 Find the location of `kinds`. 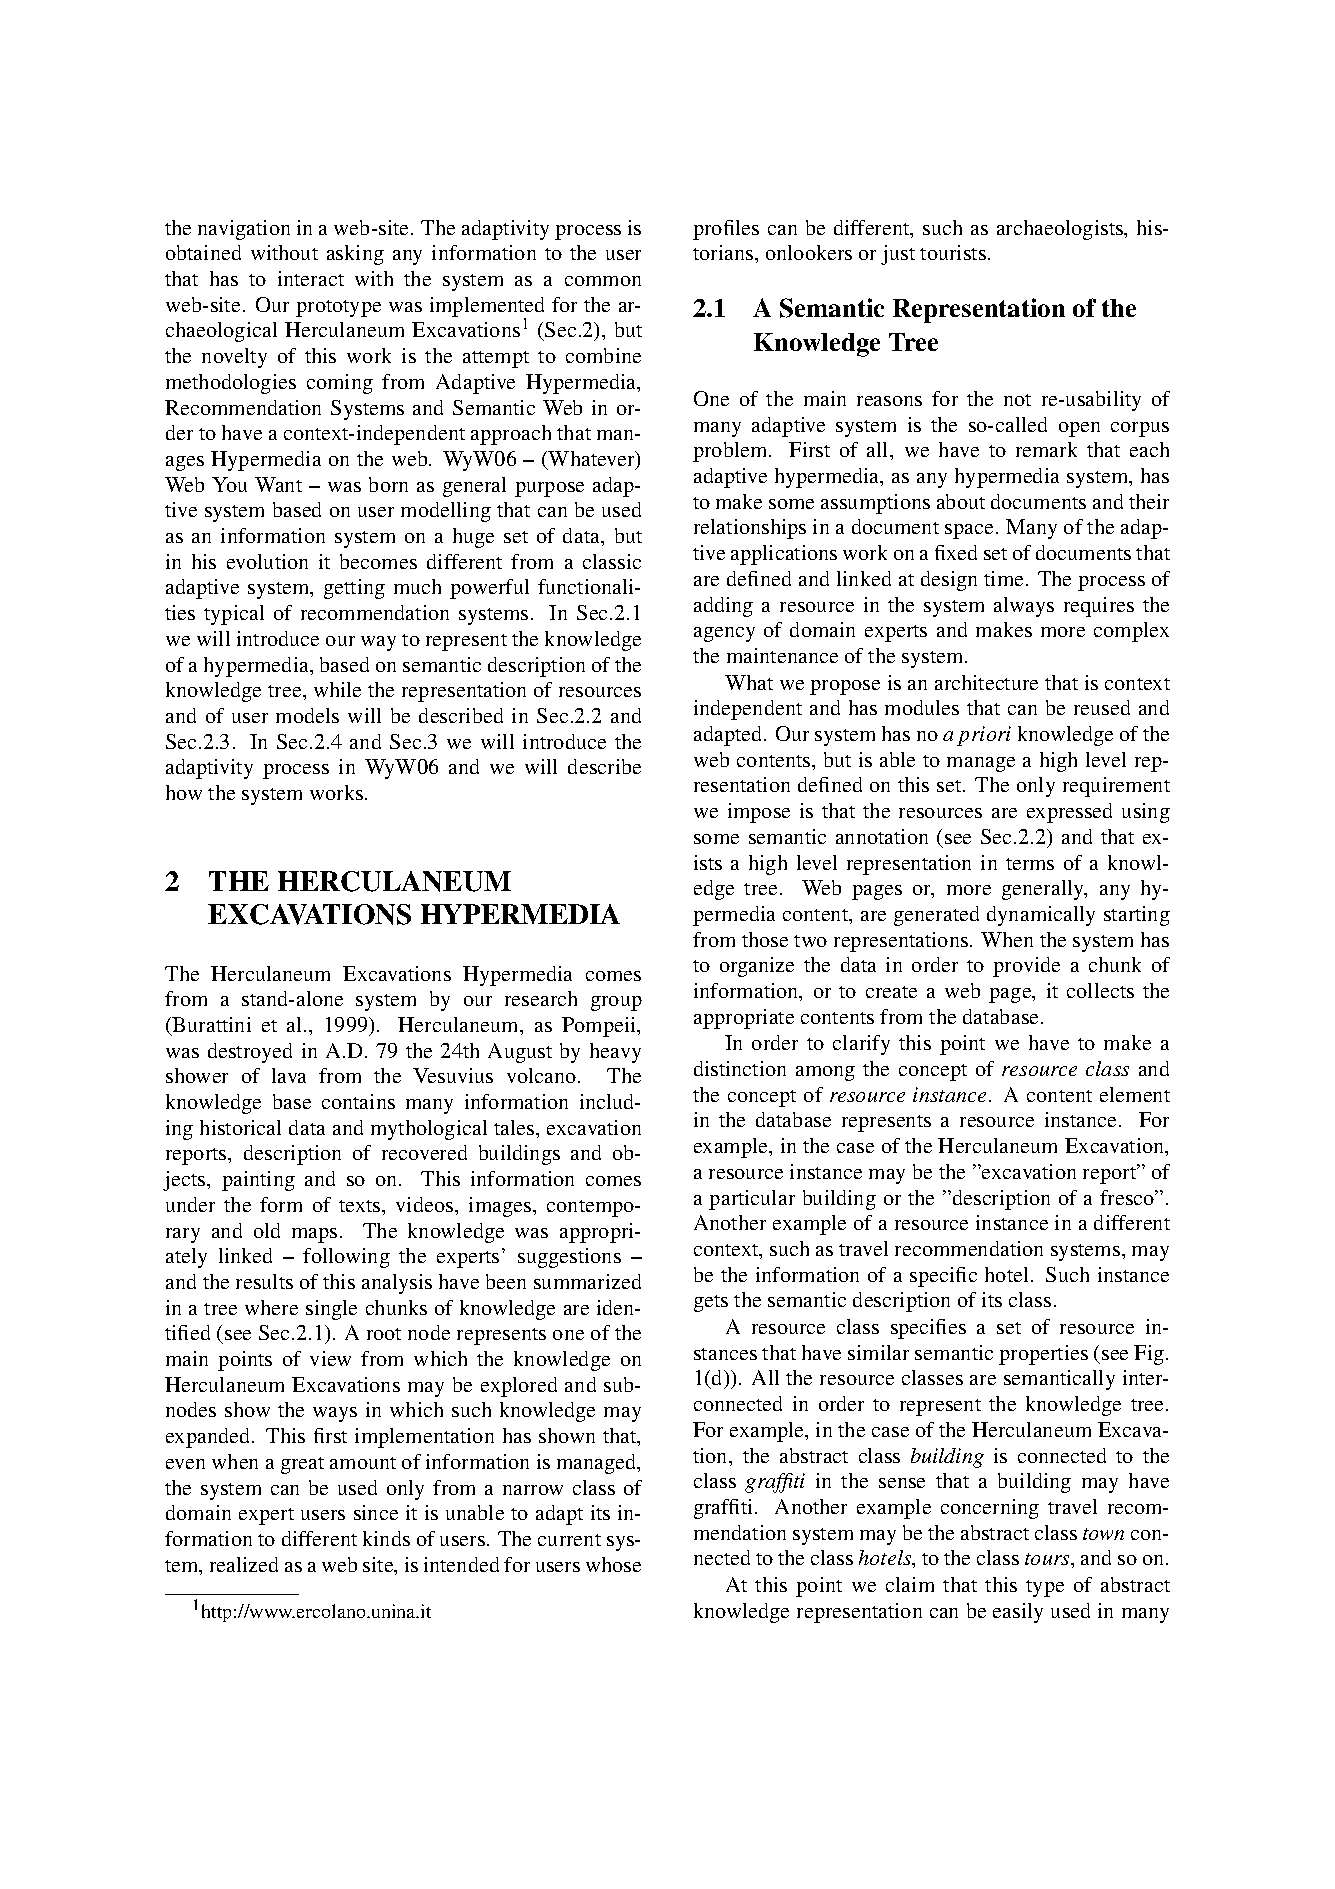

kinds is located at coordinates (386, 1538).
